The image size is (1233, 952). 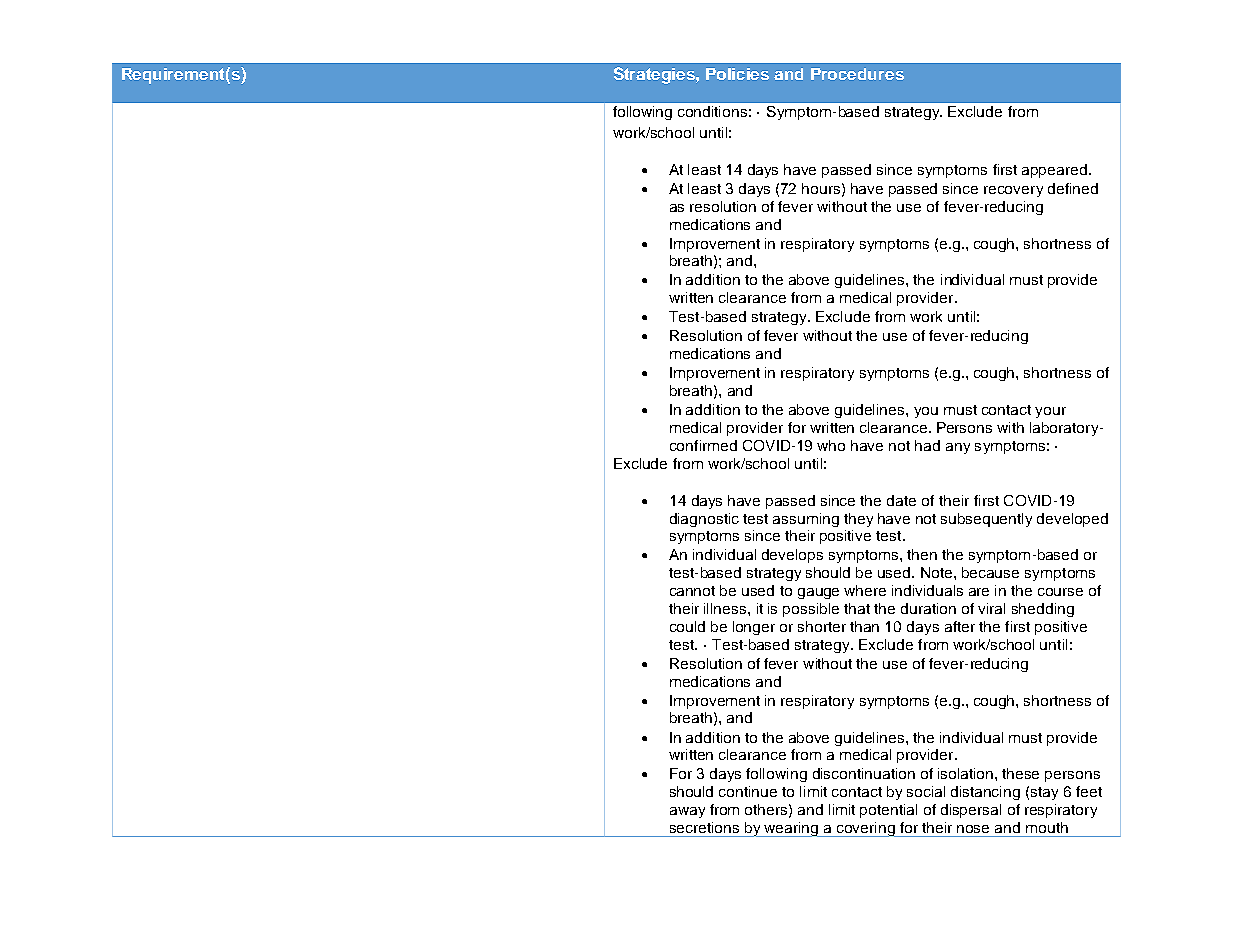 What do you see at coordinates (901, 500) in the screenshot?
I see `date` at bounding box center [901, 500].
